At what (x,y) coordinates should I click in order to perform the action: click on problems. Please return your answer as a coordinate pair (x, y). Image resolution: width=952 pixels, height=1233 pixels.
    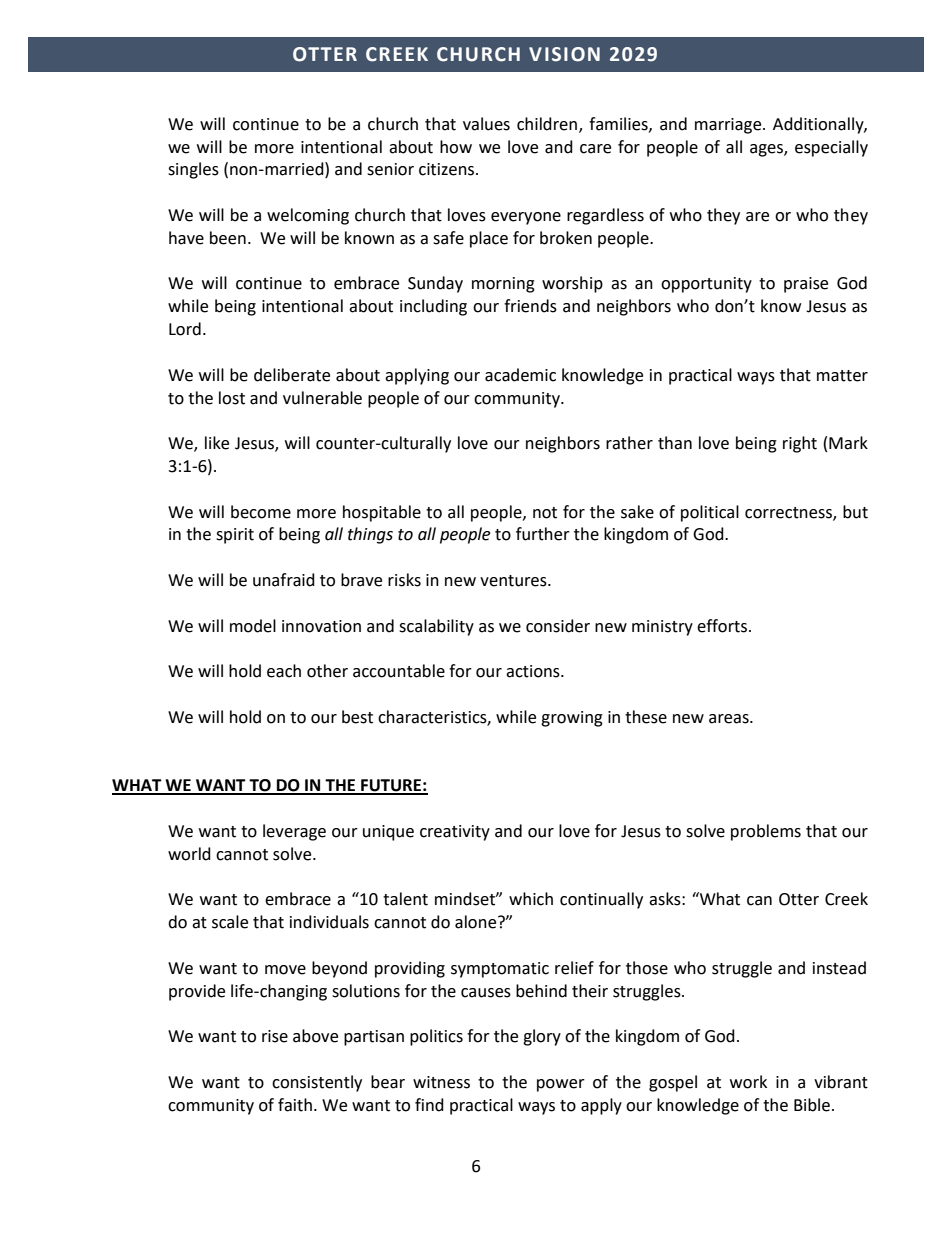
    Looking at the image, I should click on (766, 832).
